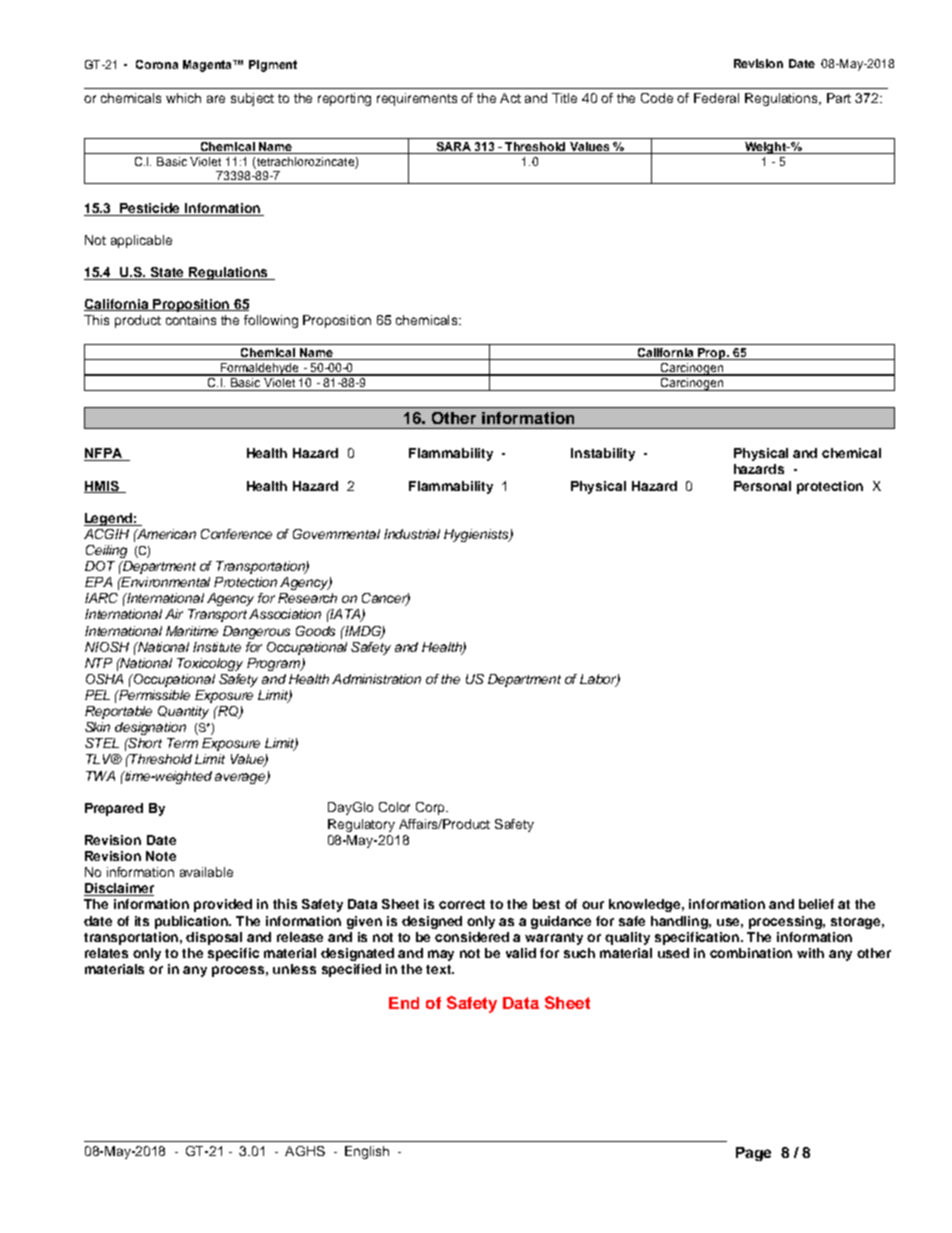 The image size is (952, 1233). What do you see at coordinates (376, 679) in the screenshot?
I see `Administration` at bounding box center [376, 679].
